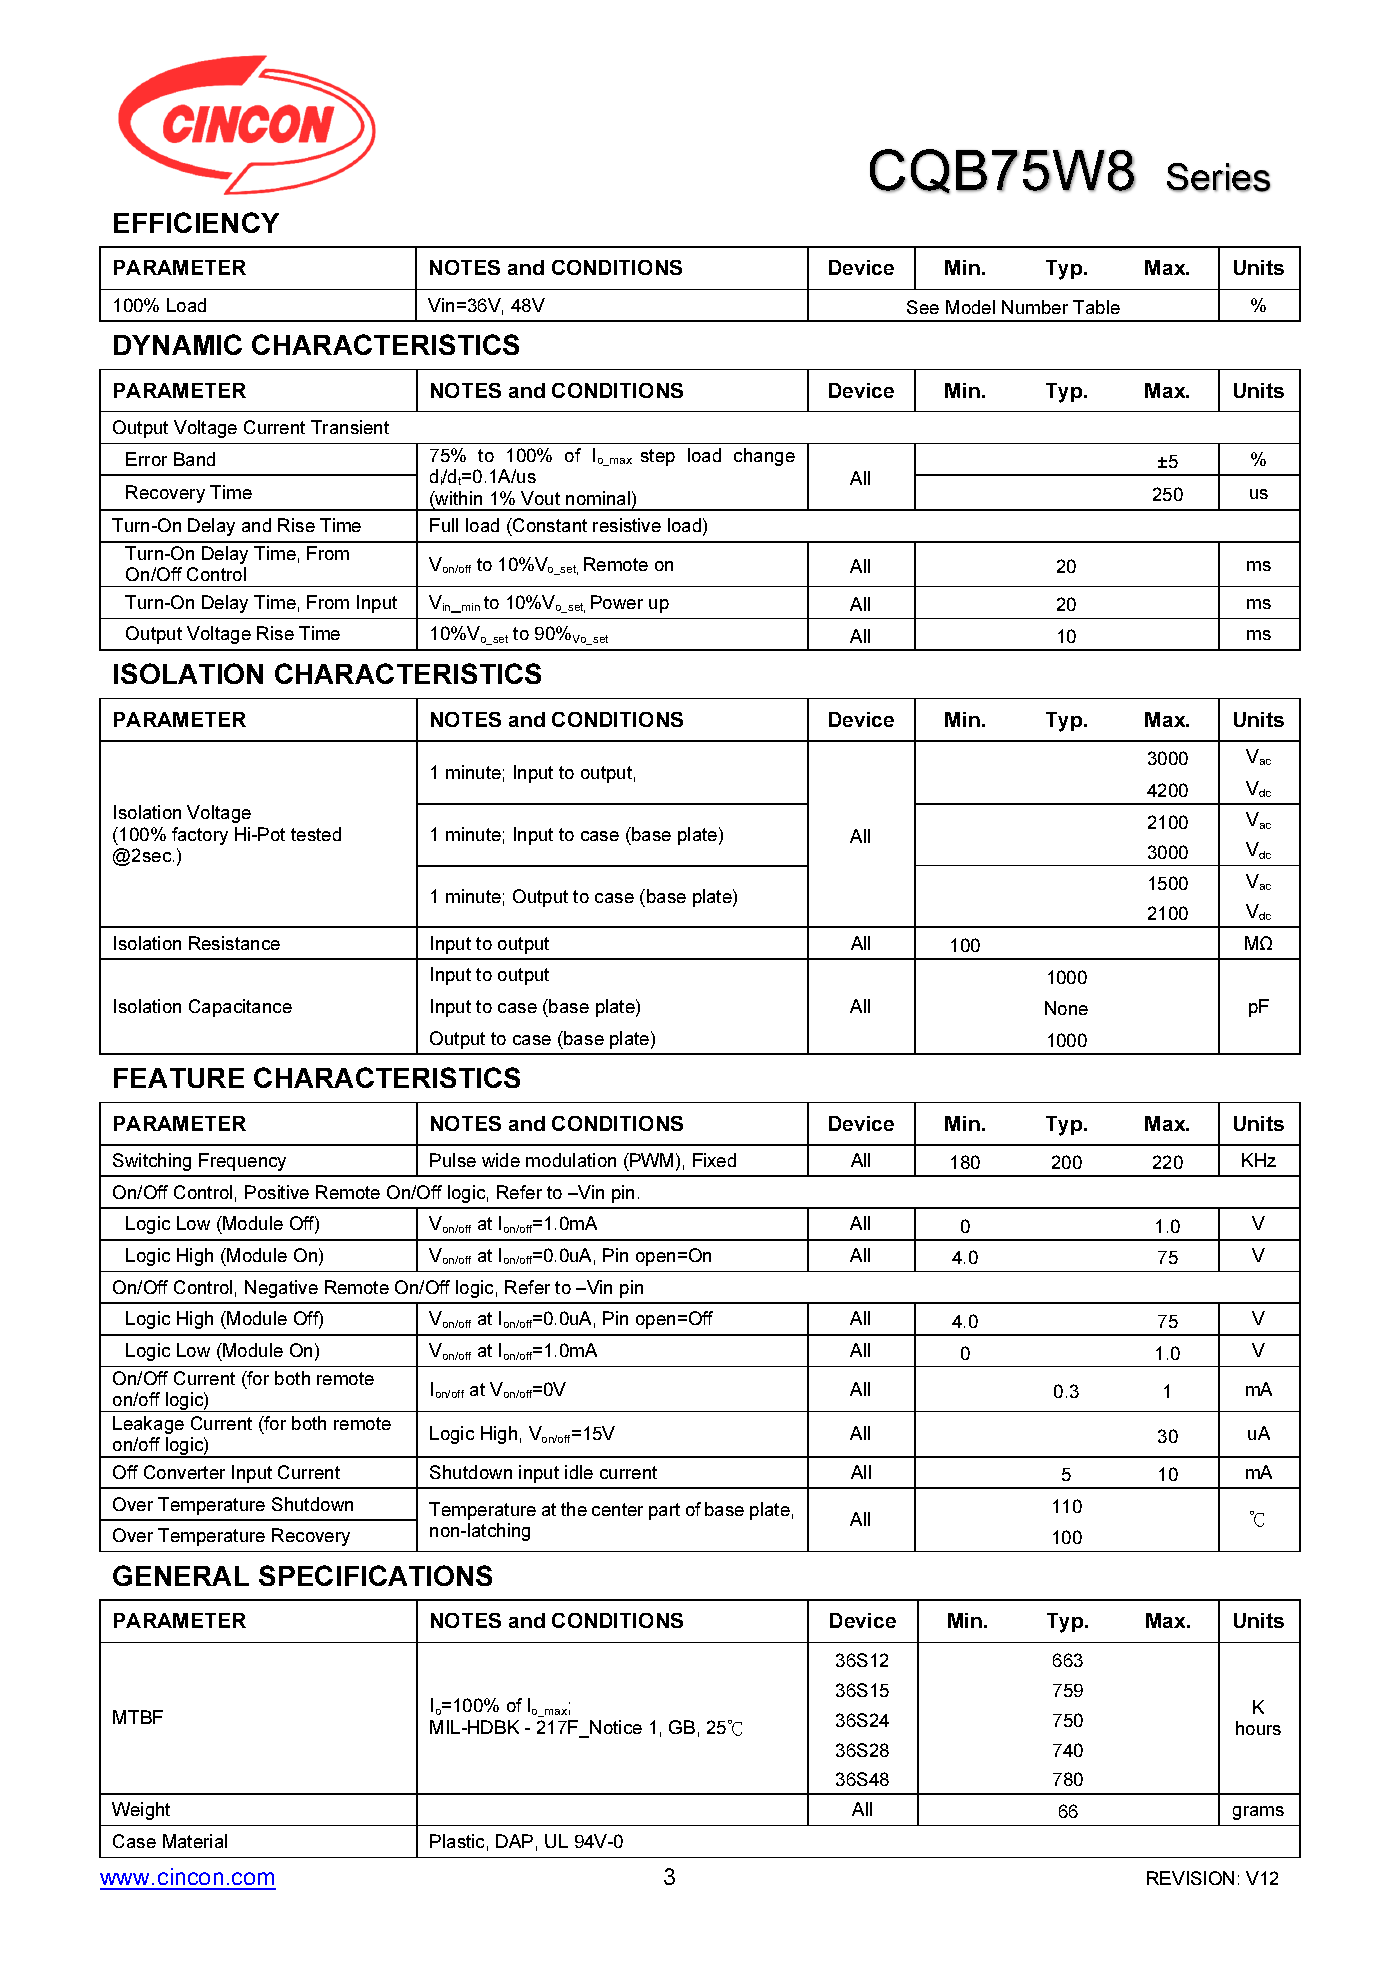  I want to click on Converter, so click(184, 1472).
